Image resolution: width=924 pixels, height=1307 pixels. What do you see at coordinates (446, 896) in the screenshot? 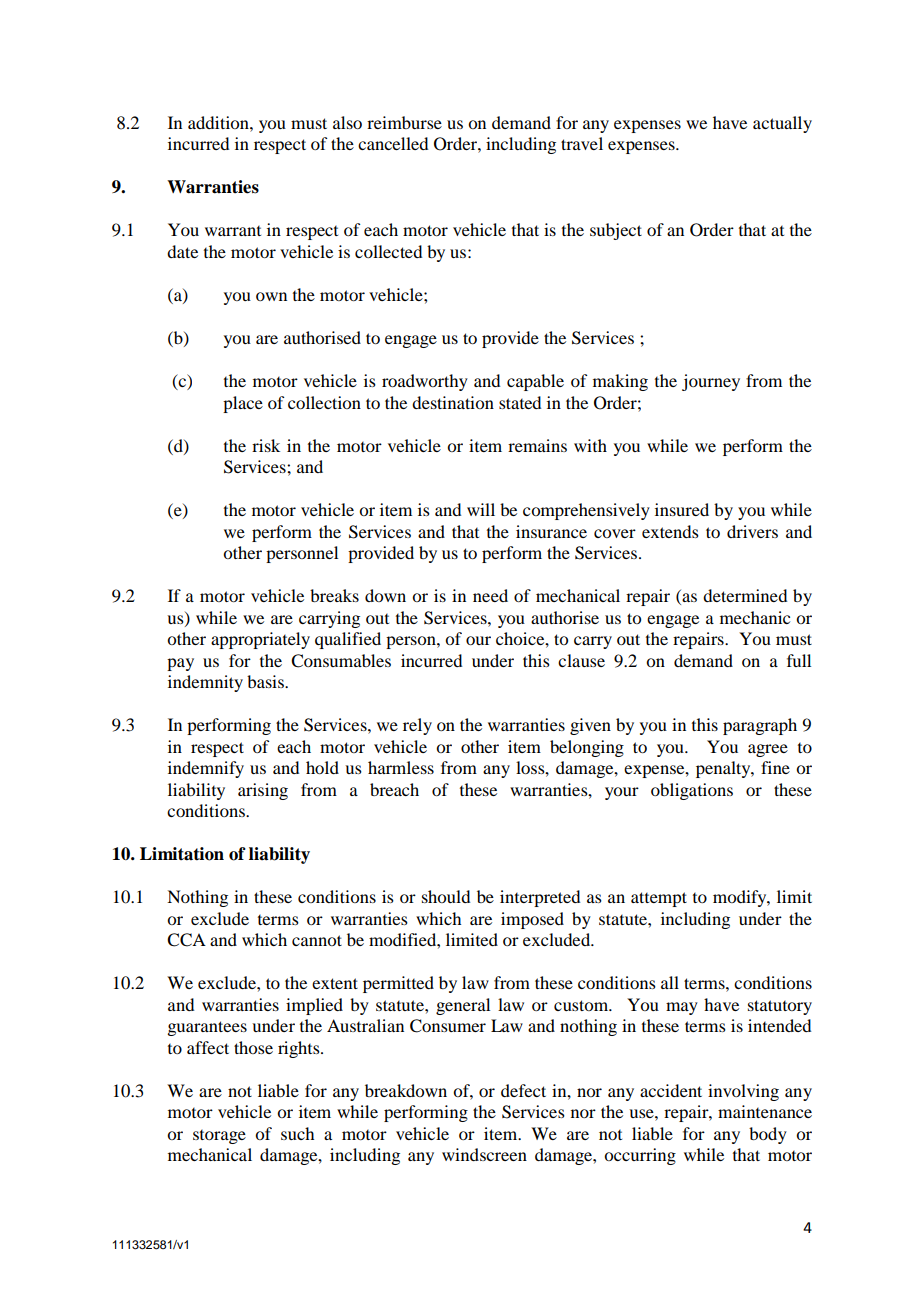
I see `should` at bounding box center [446, 896].
